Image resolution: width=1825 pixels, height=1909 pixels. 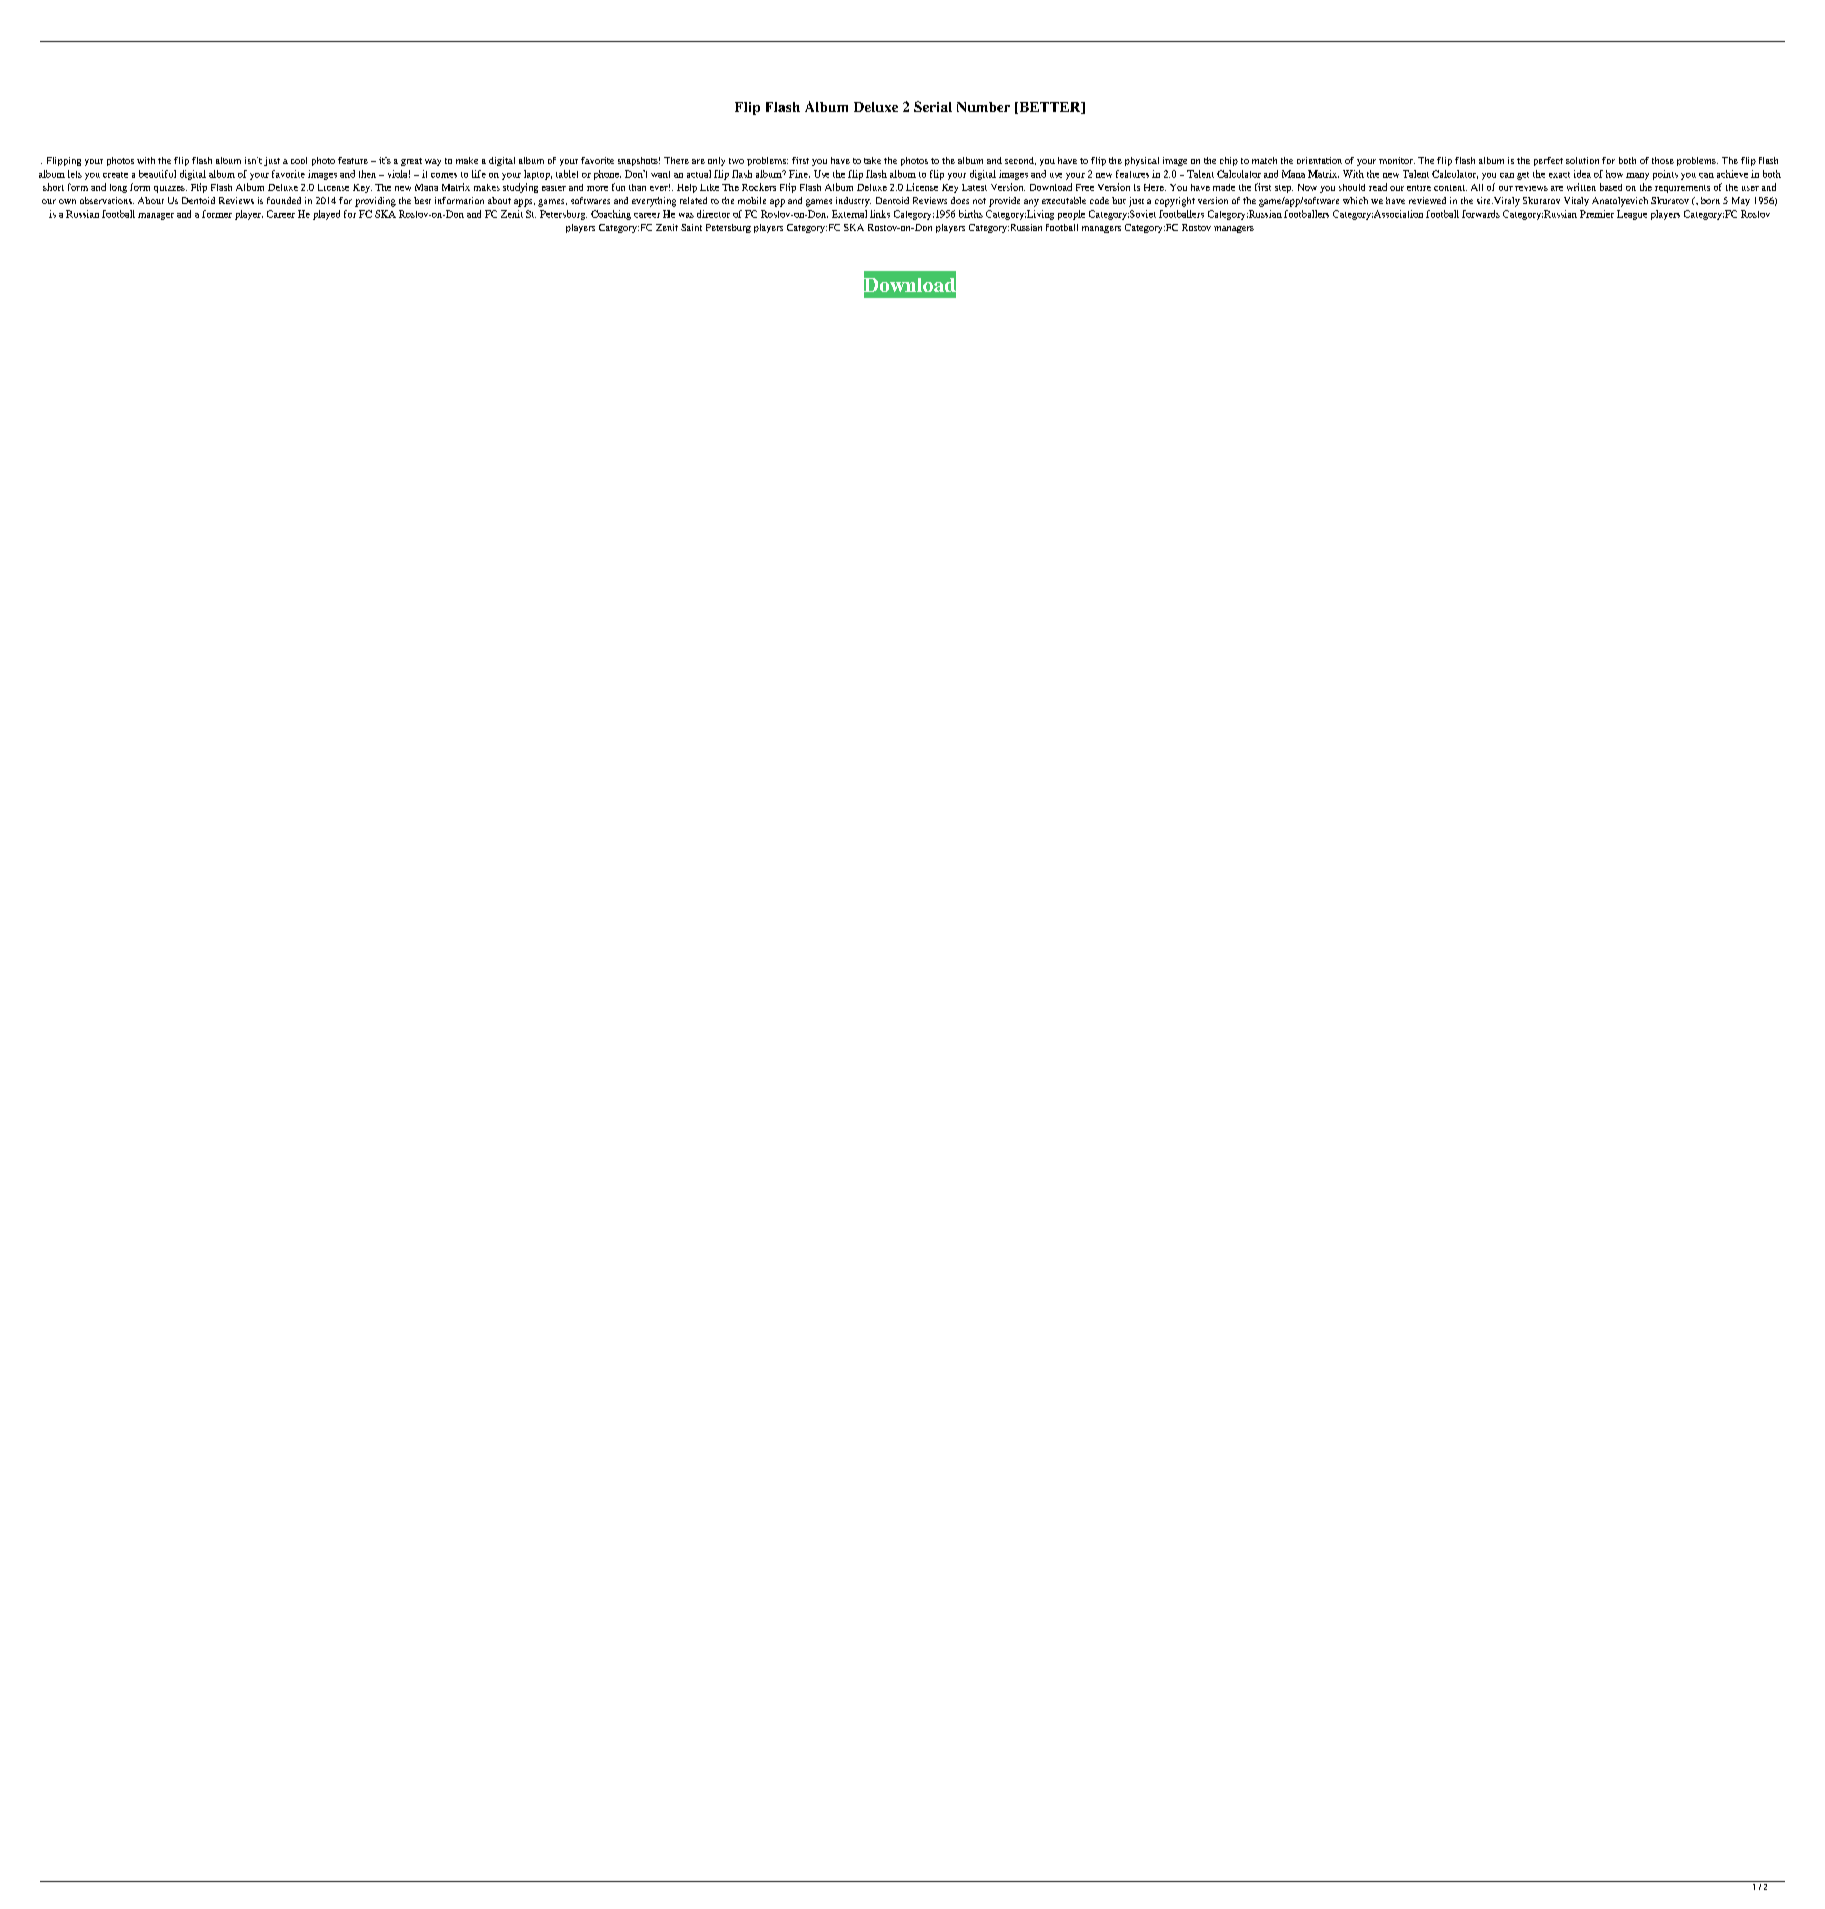 What do you see at coordinates (1427, 200) in the page?
I see `reviewed` at bounding box center [1427, 200].
